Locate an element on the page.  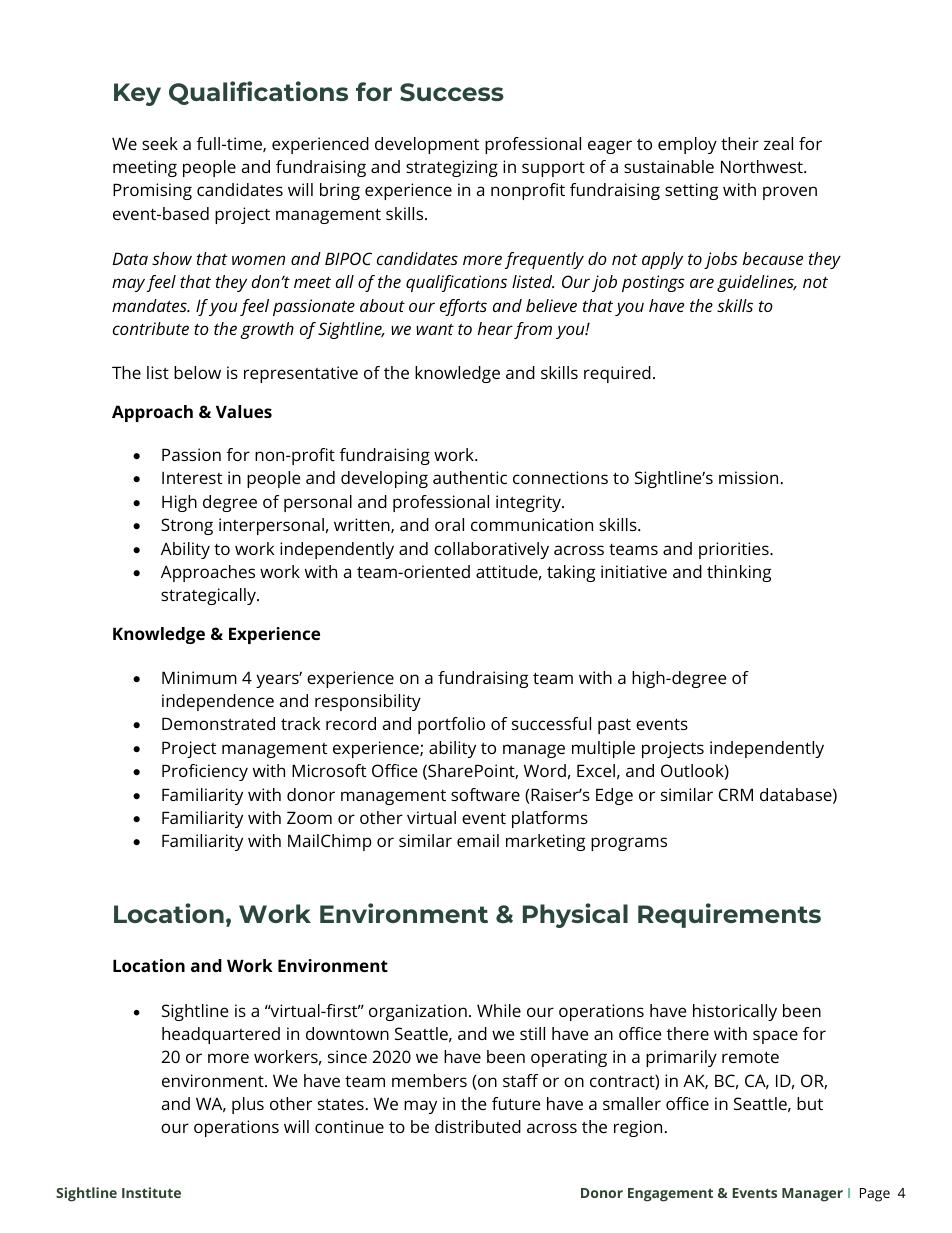
While is located at coordinates (499, 1010).
